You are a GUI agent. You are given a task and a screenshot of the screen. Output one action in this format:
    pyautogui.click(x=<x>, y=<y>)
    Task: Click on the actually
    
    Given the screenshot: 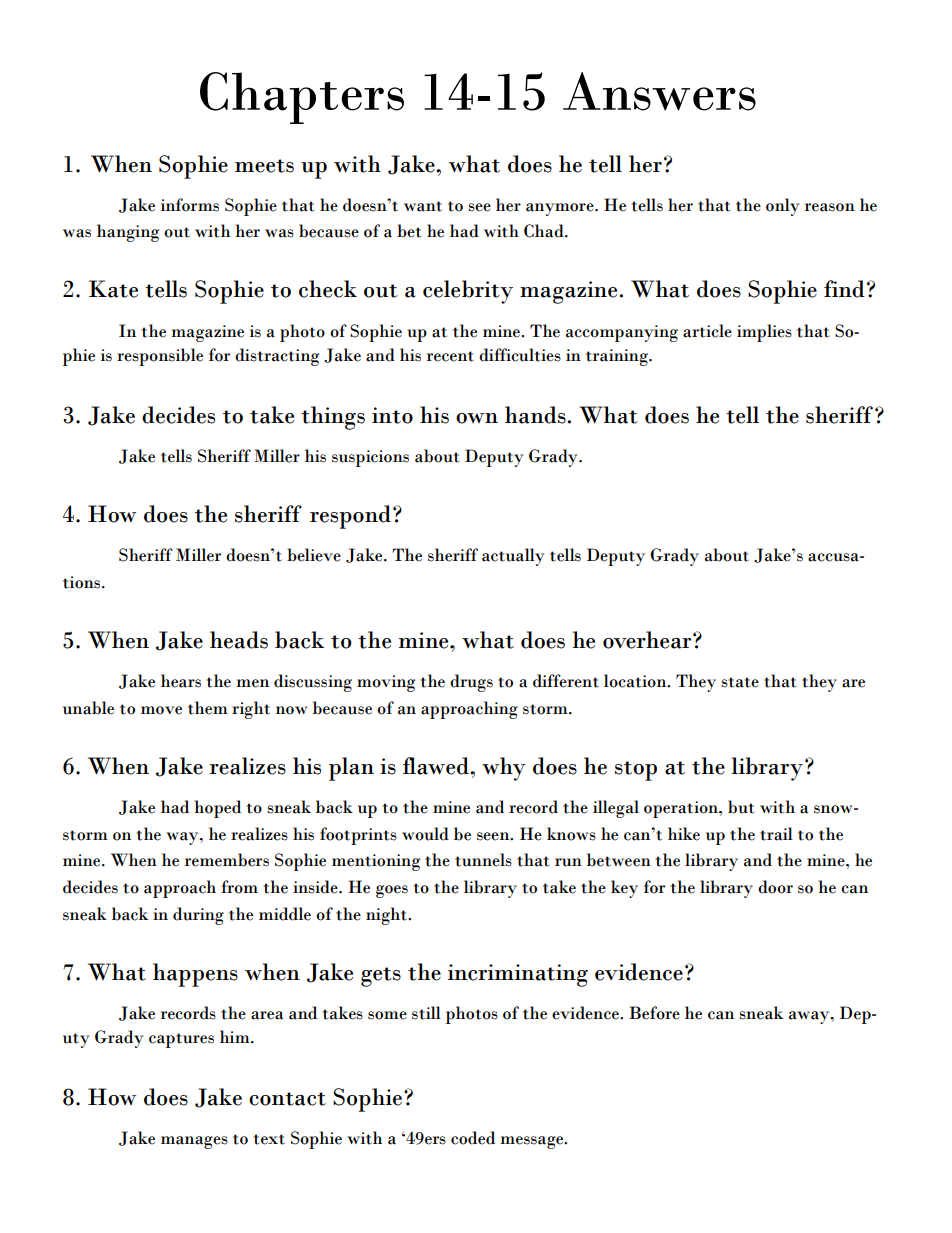 What is the action you would take?
    pyautogui.click(x=513, y=557)
